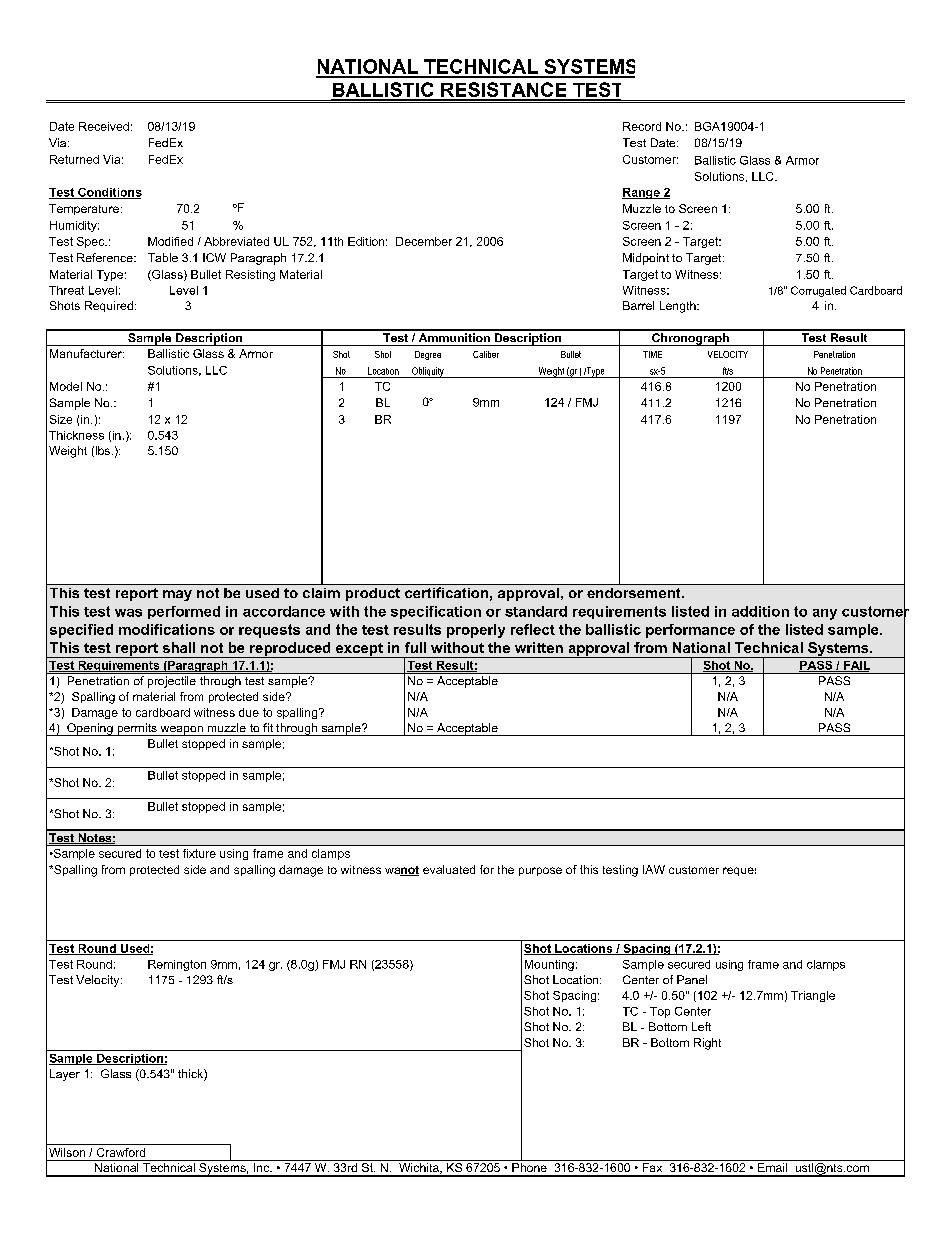 This screenshot has width=952, height=1233. Describe the element at coordinates (415, 647) in the screenshot. I see `full` at that location.
